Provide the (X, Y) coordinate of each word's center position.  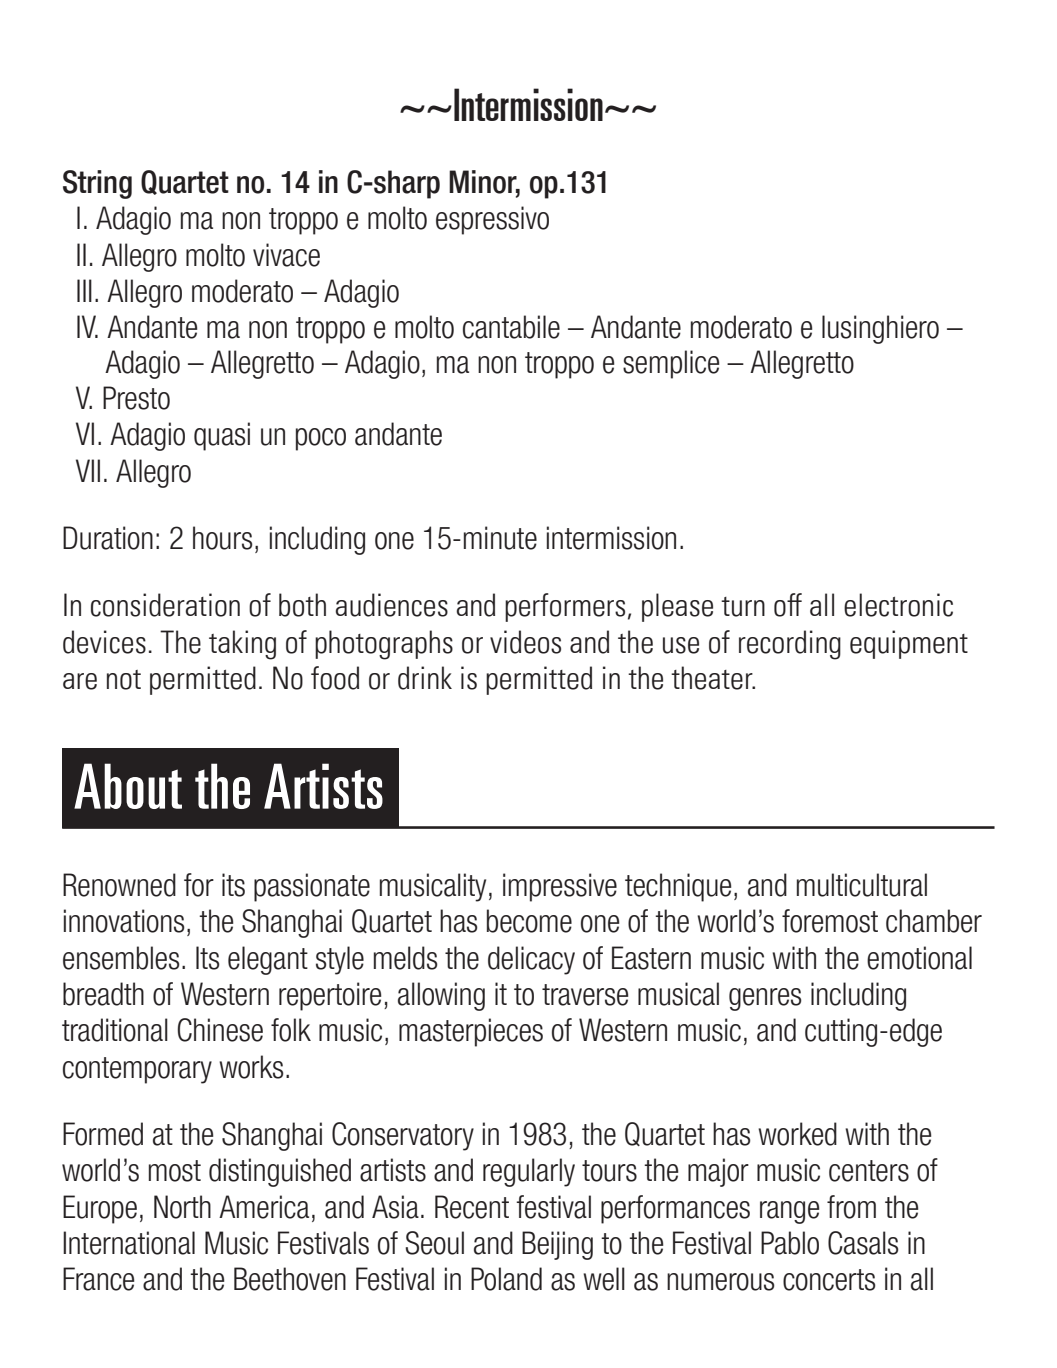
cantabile (511, 327)
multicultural (862, 885)
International (129, 1243)
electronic (898, 605)
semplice (671, 364)
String (97, 184)
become (529, 921)
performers (565, 607)
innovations (124, 921)
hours (223, 538)
